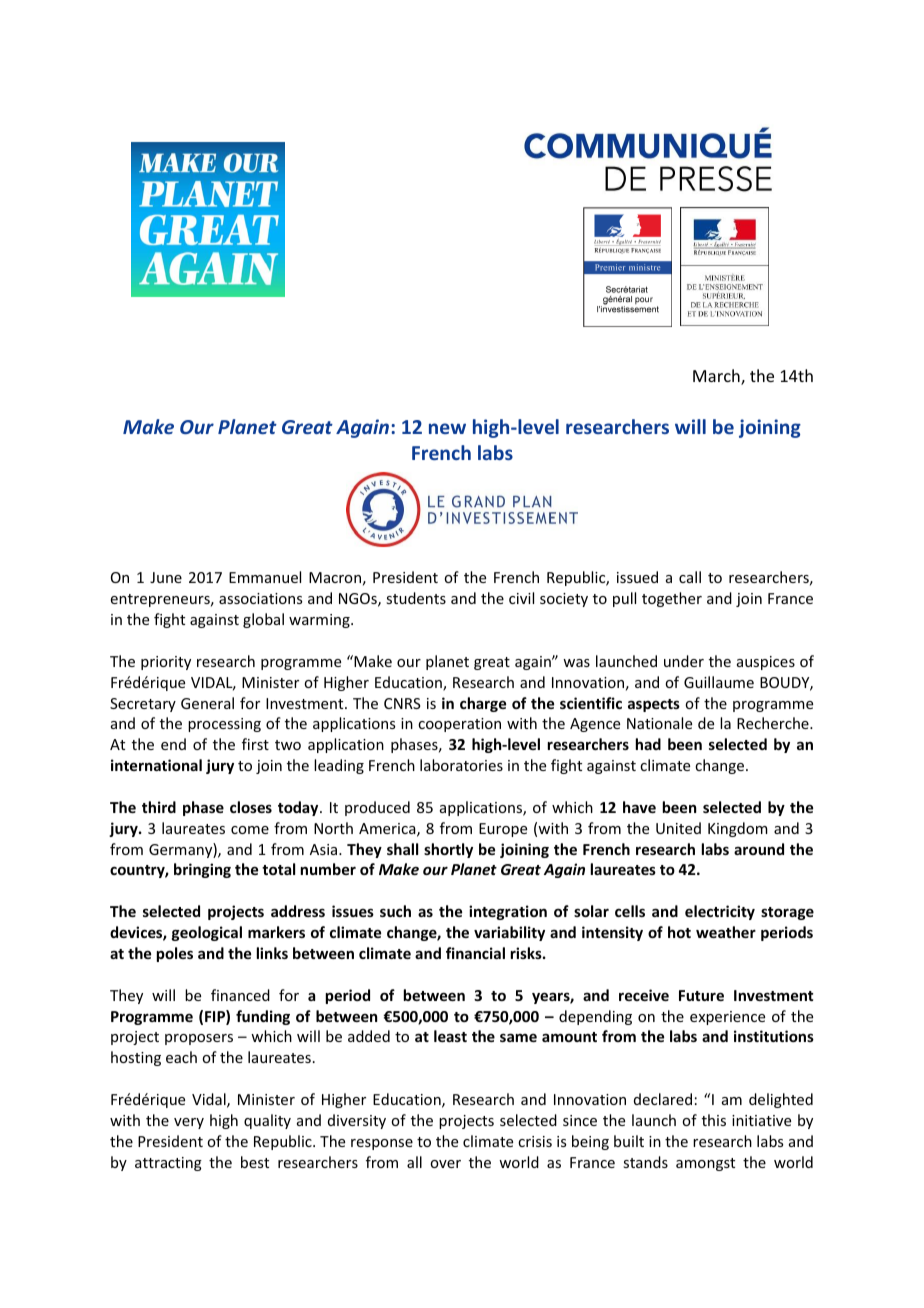 This screenshot has width=924, height=1308. I want to click on very, so click(189, 1123).
